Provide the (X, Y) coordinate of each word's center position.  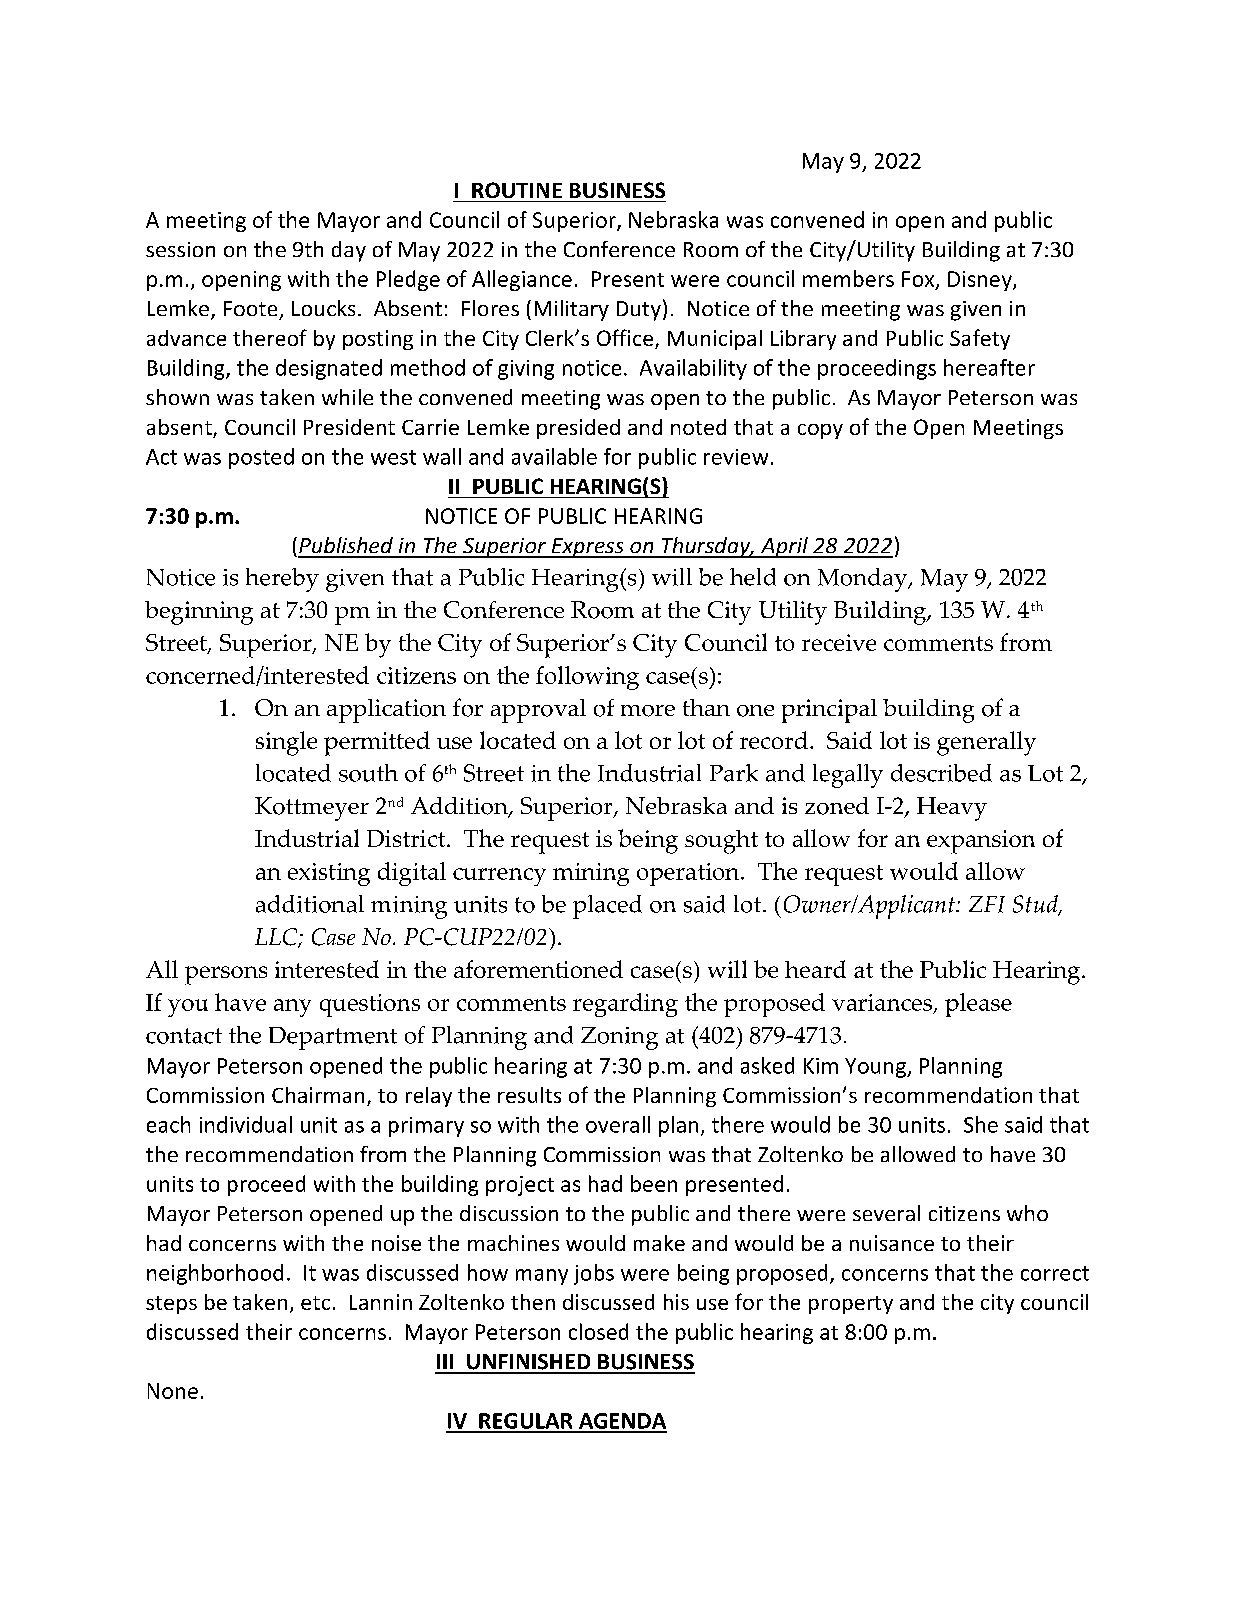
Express (587, 548)
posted (261, 458)
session (180, 249)
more (648, 711)
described (941, 773)
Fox (919, 280)
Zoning (619, 1038)
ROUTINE (517, 190)
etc (315, 1303)
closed (598, 1331)
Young (876, 1068)
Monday (864, 580)
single (286, 743)
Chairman (318, 1095)
